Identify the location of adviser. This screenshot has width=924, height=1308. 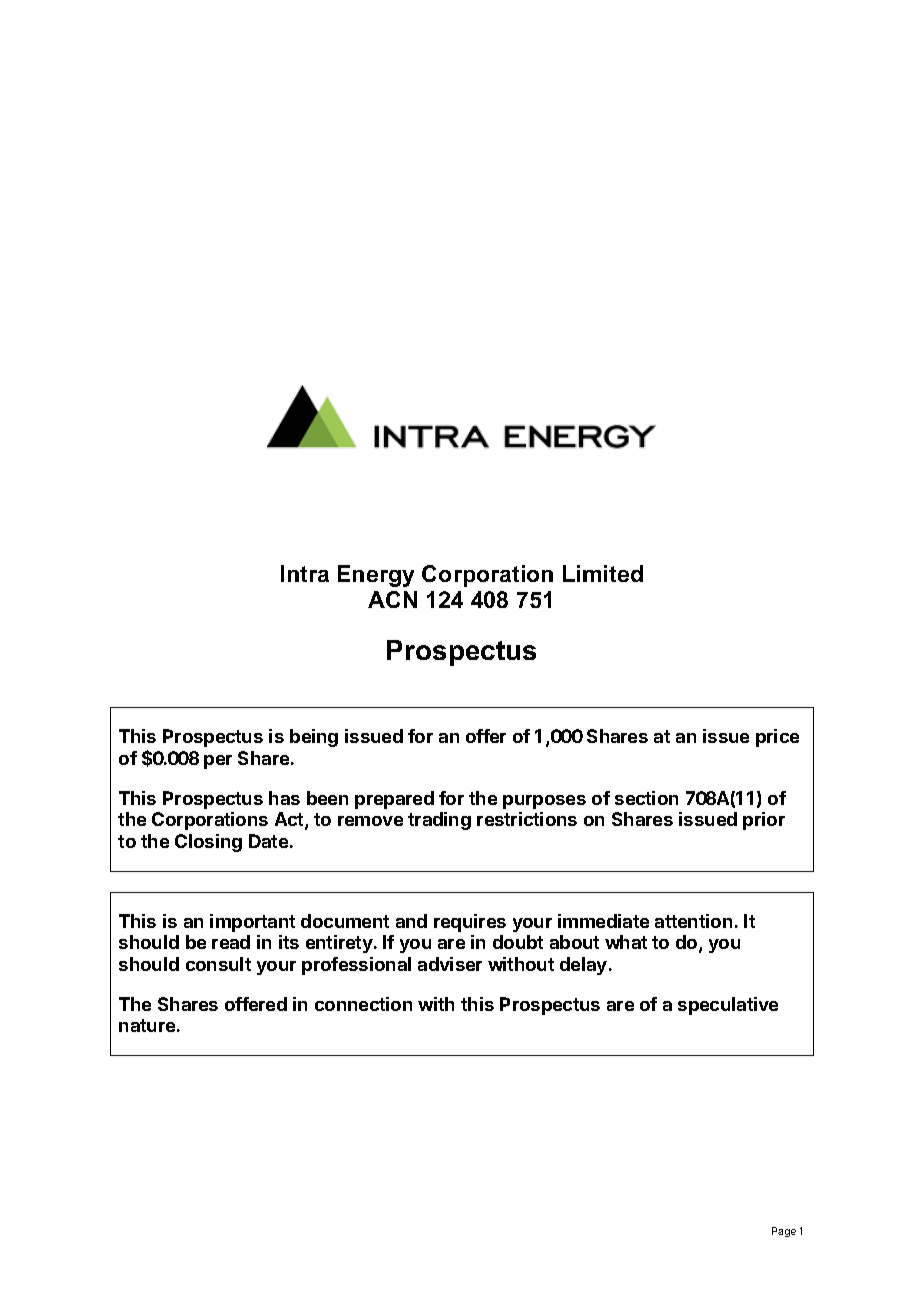
(450, 964).
